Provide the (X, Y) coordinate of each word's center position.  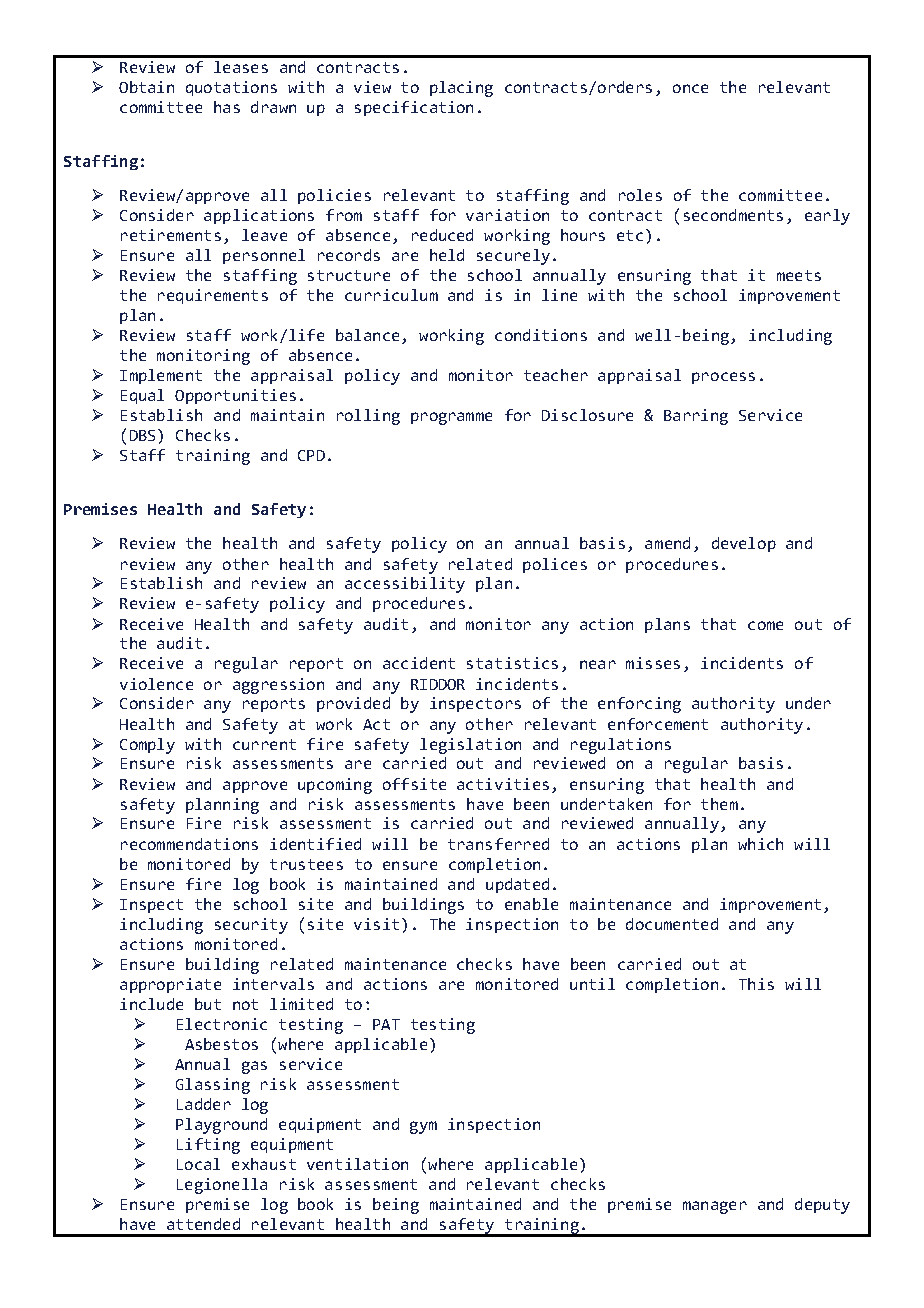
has (227, 107)
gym (423, 1127)
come (765, 625)
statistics (512, 663)
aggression (278, 686)
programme (451, 418)
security (251, 926)
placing (461, 89)
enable (531, 904)
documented (672, 924)
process (723, 378)
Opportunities (235, 396)
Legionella (222, 1186)
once (690, 88)
